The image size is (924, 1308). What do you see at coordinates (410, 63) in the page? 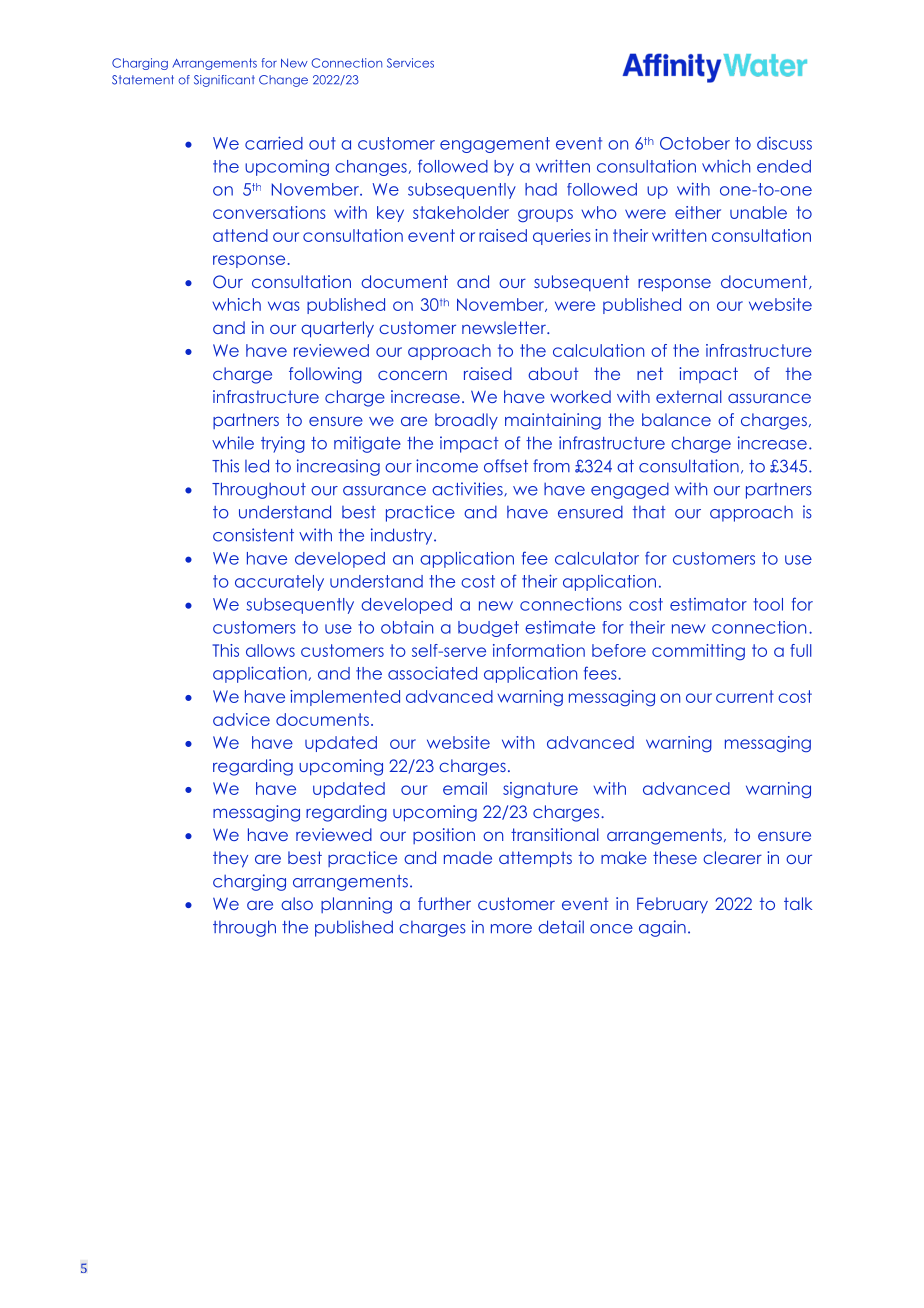
I see `Services` at bounding box center [410, 63].
